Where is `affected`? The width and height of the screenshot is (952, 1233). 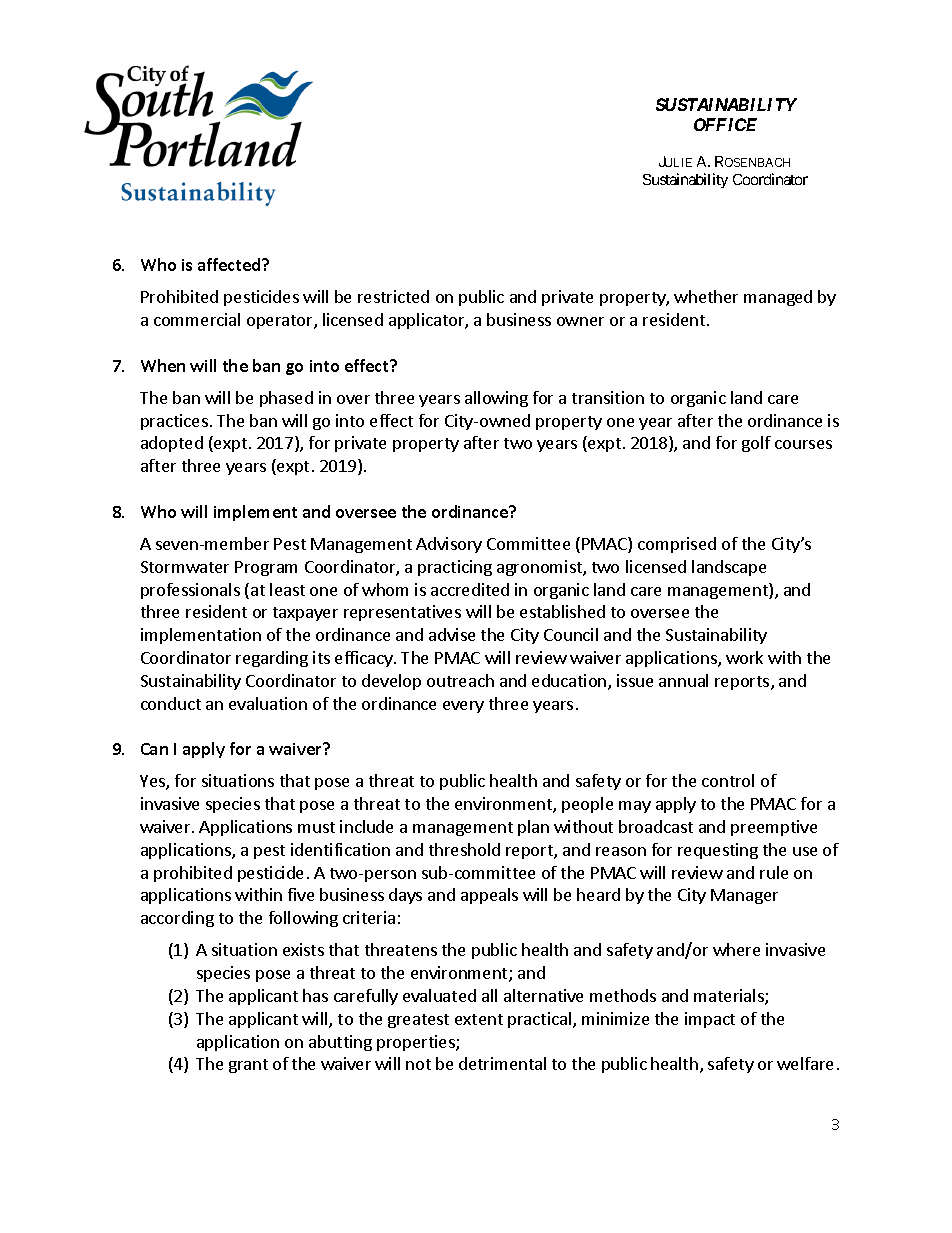 affected is located at coordinates (230, 264).
